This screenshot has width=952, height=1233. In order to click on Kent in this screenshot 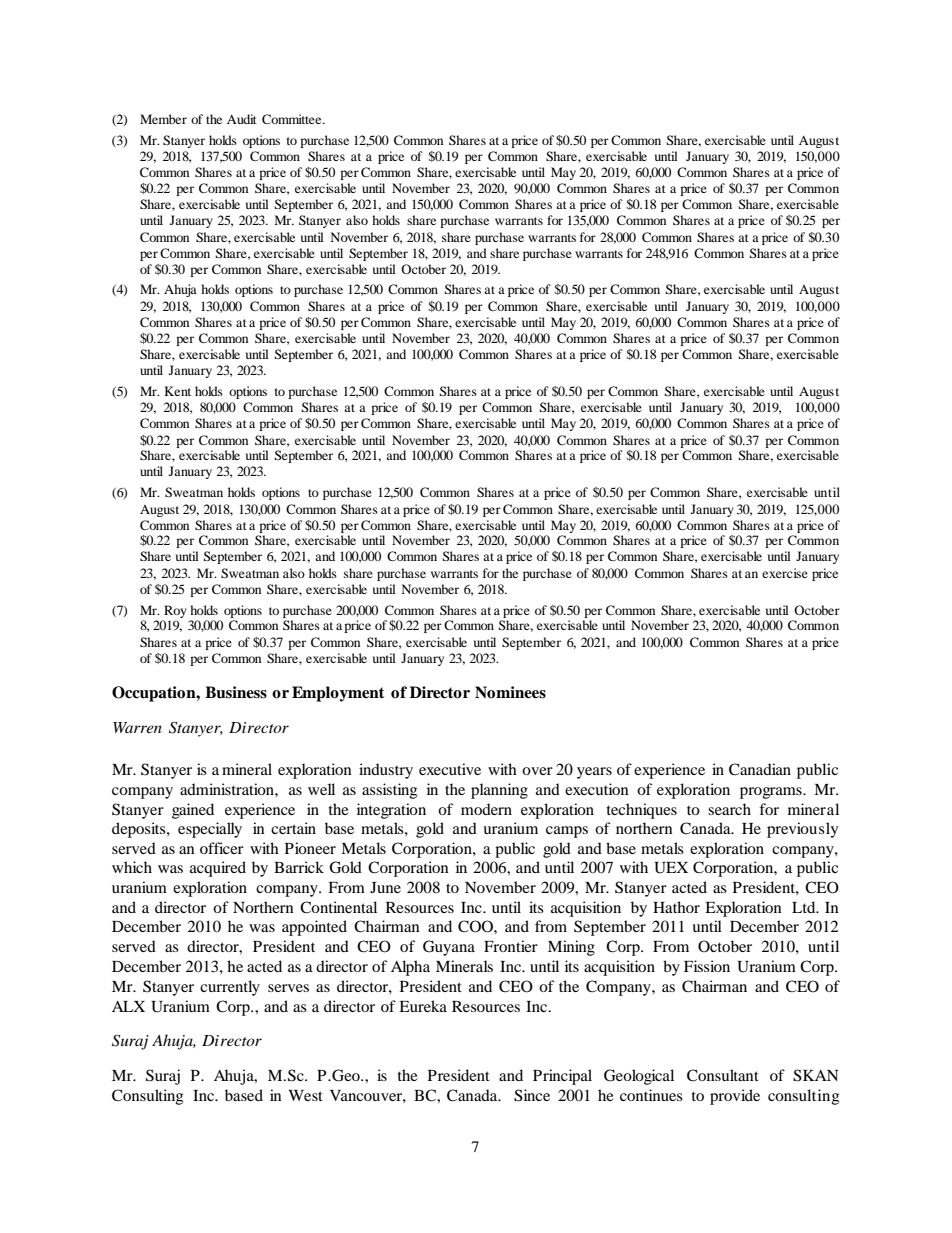, I will do `click(177, 391)`.
